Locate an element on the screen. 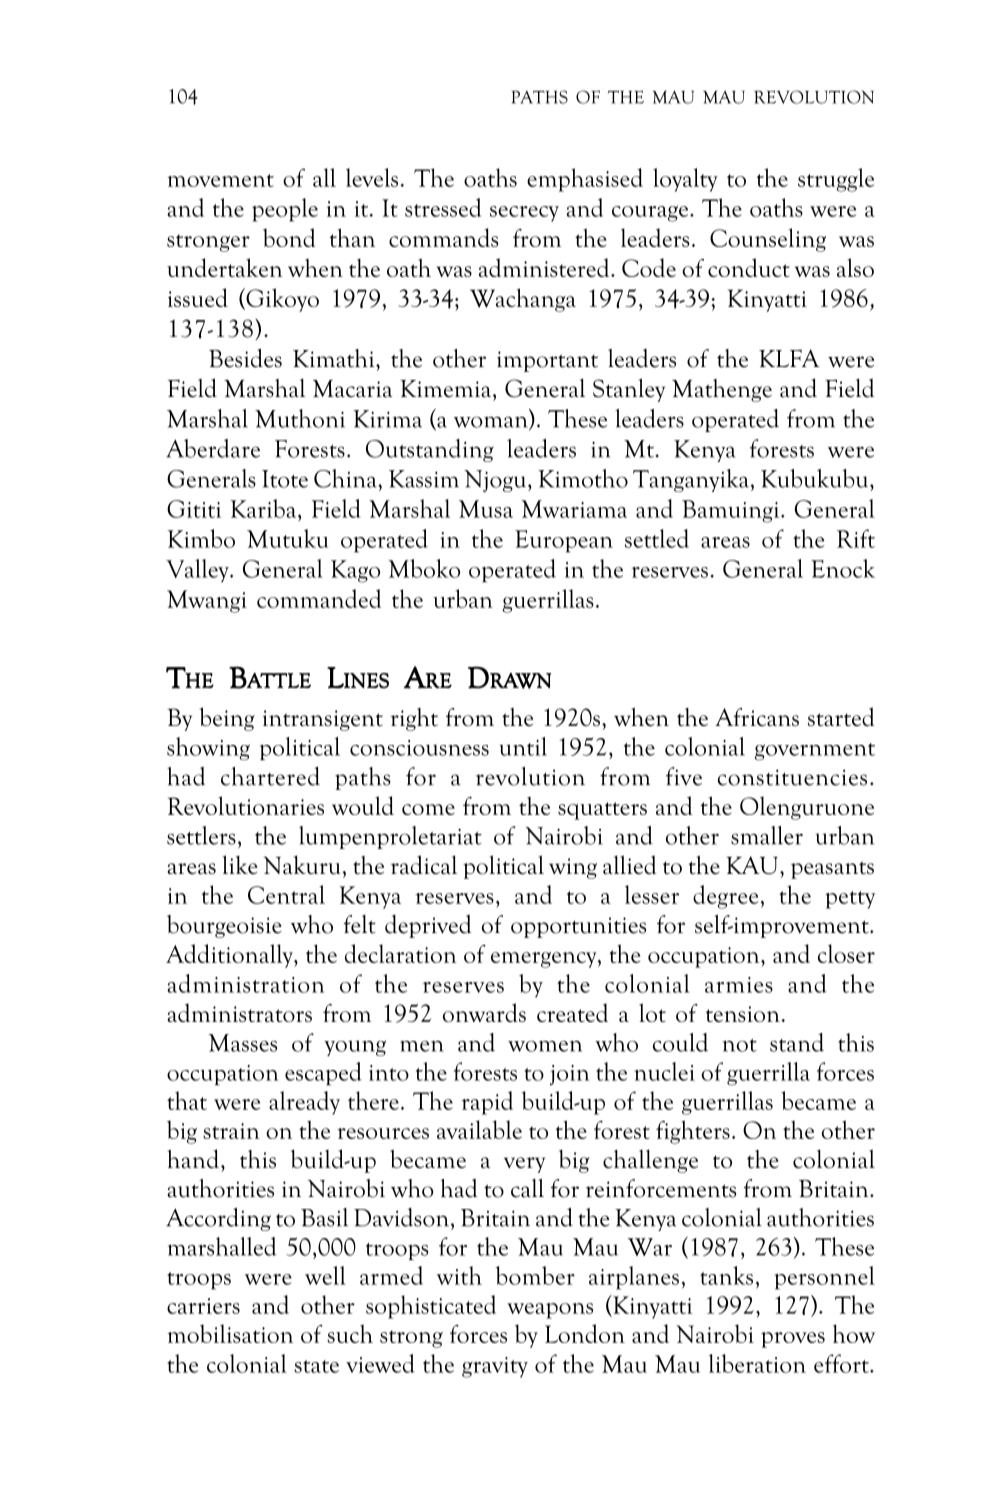 The image size is (1000, 1499). mobilisation is located at coordinates (230, 1333).
